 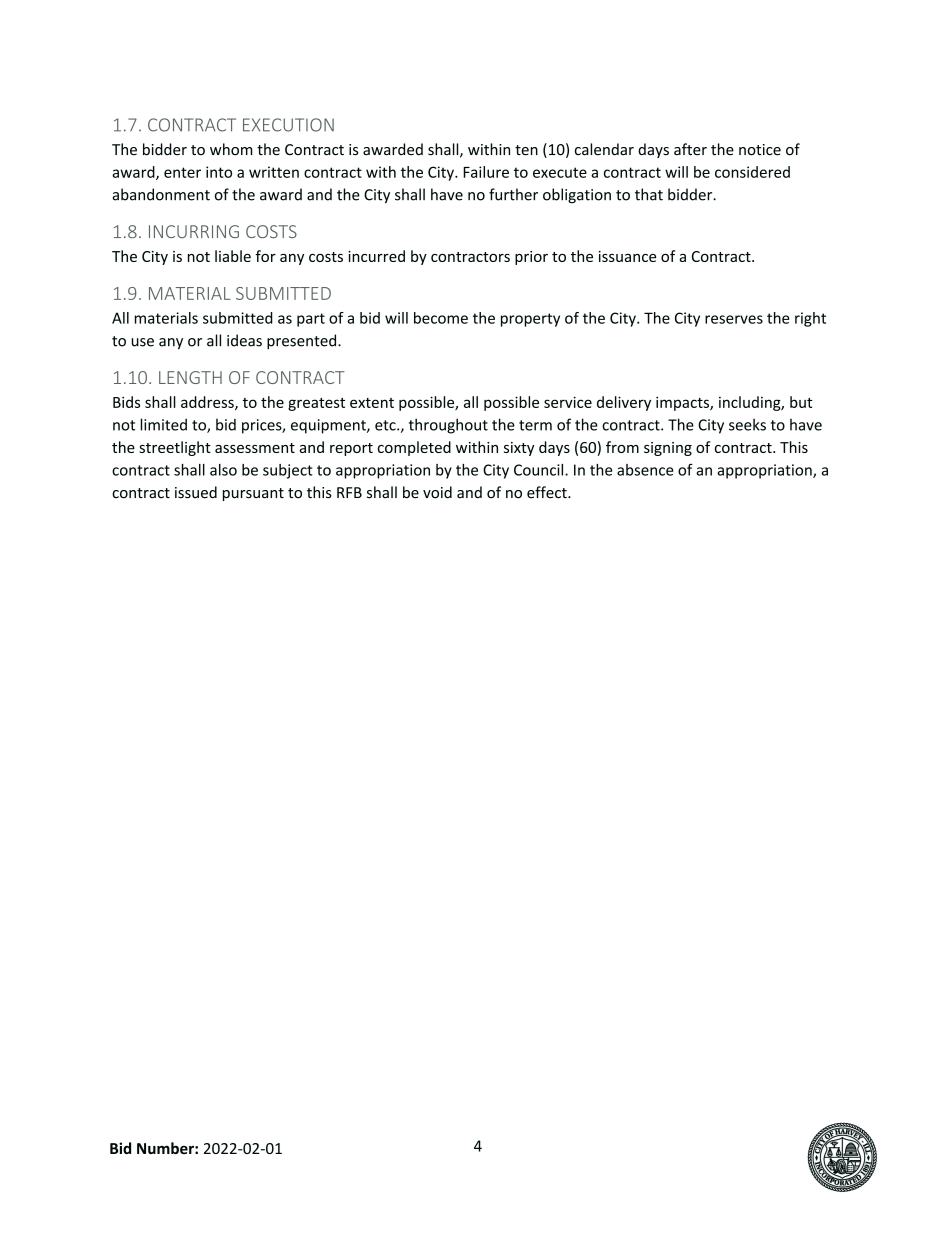 What do you see at coordinates (513, 194) in the document?
I see `further` at bounding box center [513, 194].
